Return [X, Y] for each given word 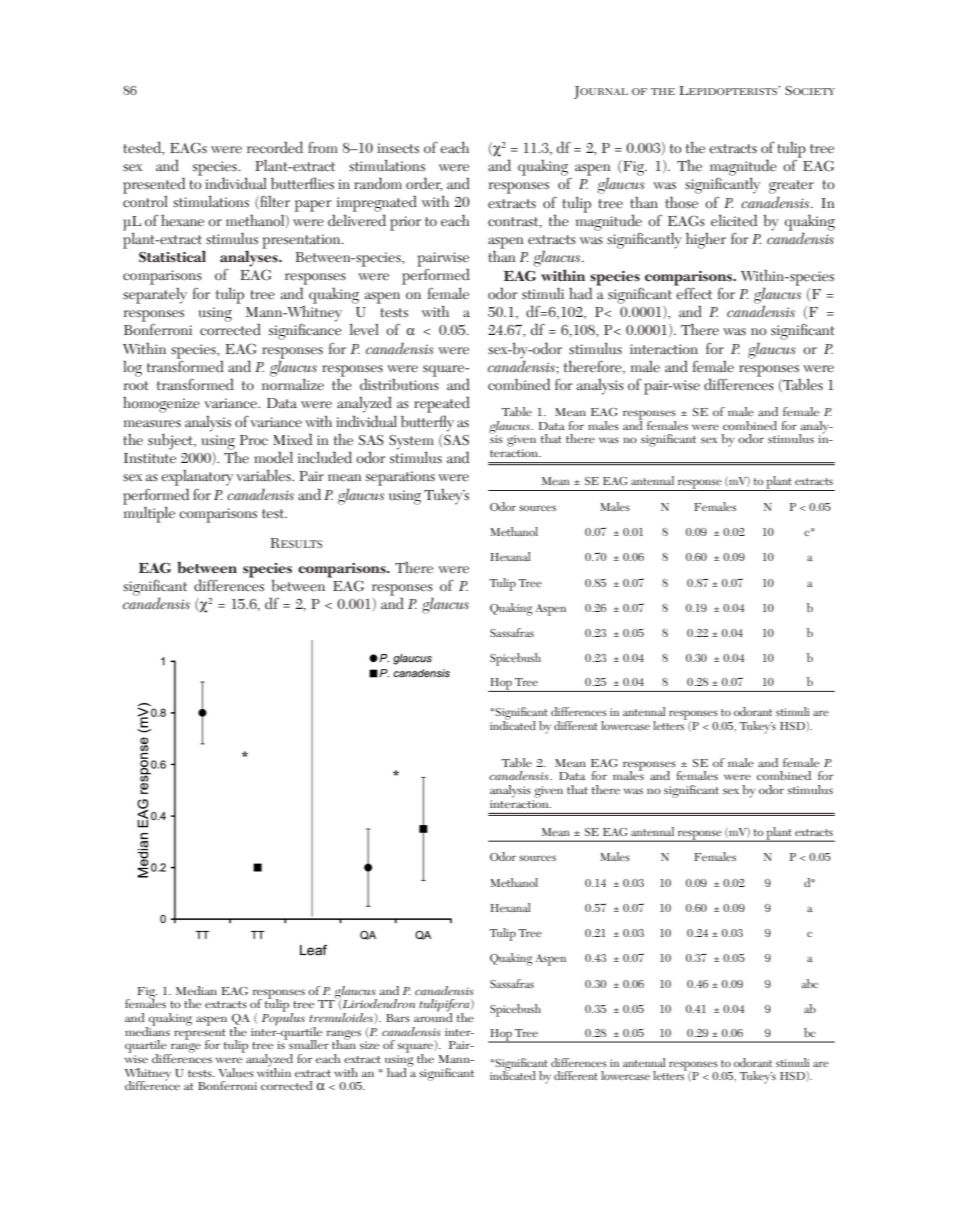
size [370, 1045]
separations [400, 478]
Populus [283, 1018]
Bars [398, 1018]
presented [154, 185]
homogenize [161, 405]
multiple [149, 513]
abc [809, 983]
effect [693, 292]
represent [200, 1035]
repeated [442, 404]
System [411, 443]
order [424, 184]
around [433, 1016]
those [681, 202]
